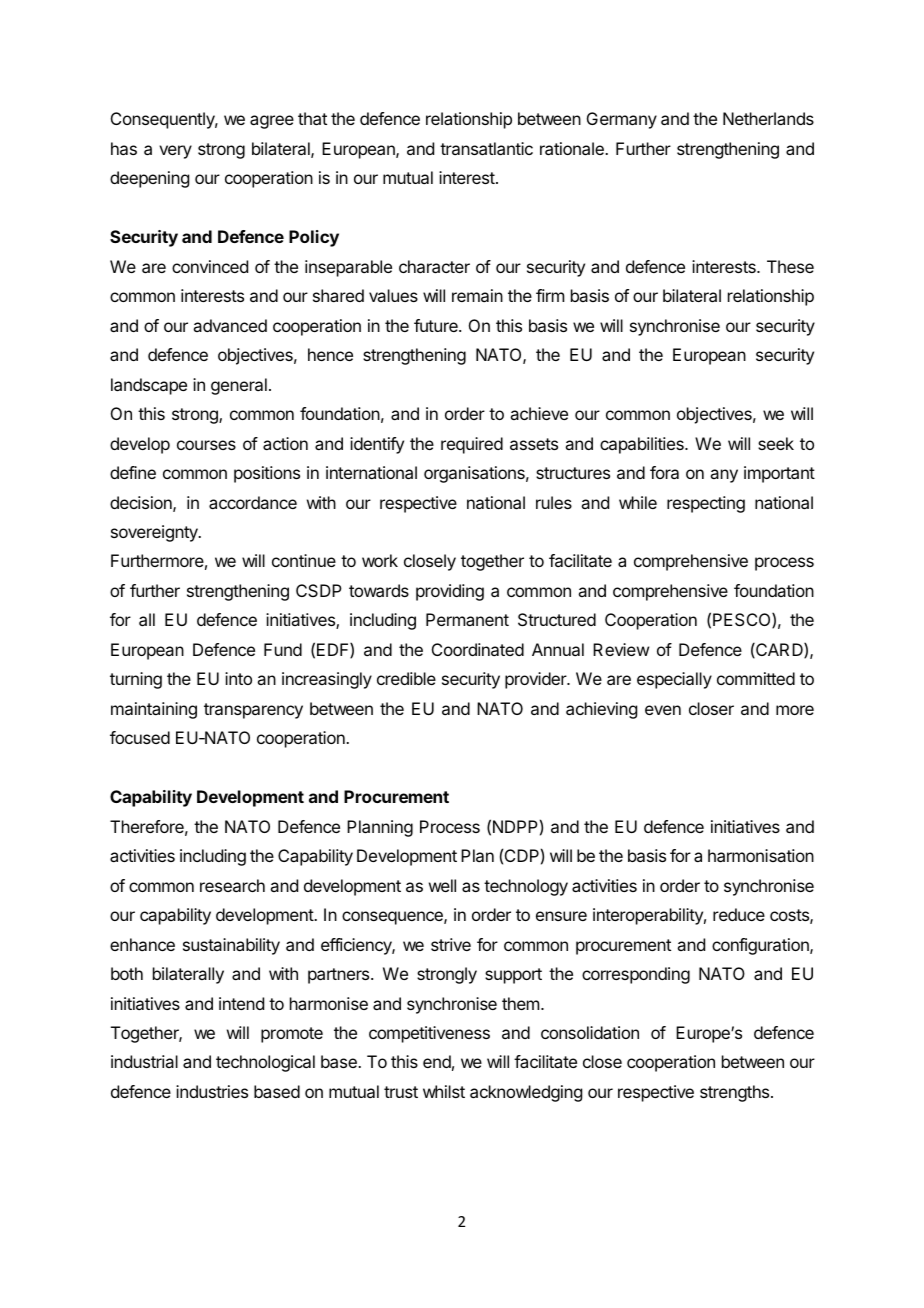 This screenshot has height=1308, width=924. What do you see at coordinates (621, 649) in the screenshot?
I see `Review` at bounding box center [621, 649].
